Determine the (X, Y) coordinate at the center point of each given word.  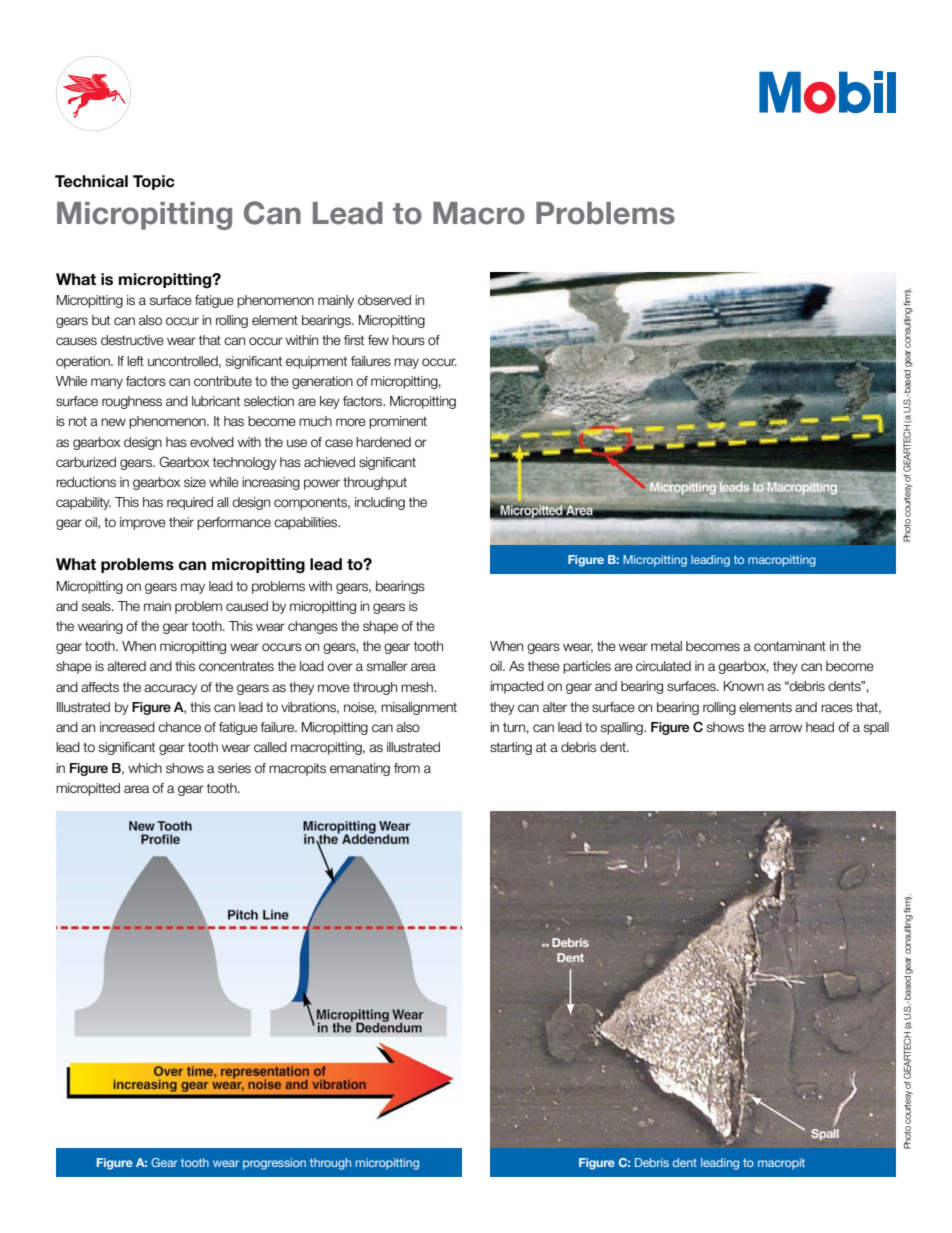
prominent (398, 422)
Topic (154, 182)
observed (384, 300)
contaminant (790, 646)
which (145, 768)
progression (274, 1164)
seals (97, 606)
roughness (132, 402)
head (820, 727)
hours (408, 340)
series (234, 768)
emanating (360, 769)
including (380, 503)
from (407, 768)
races (837, 708)
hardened (383, 442)
